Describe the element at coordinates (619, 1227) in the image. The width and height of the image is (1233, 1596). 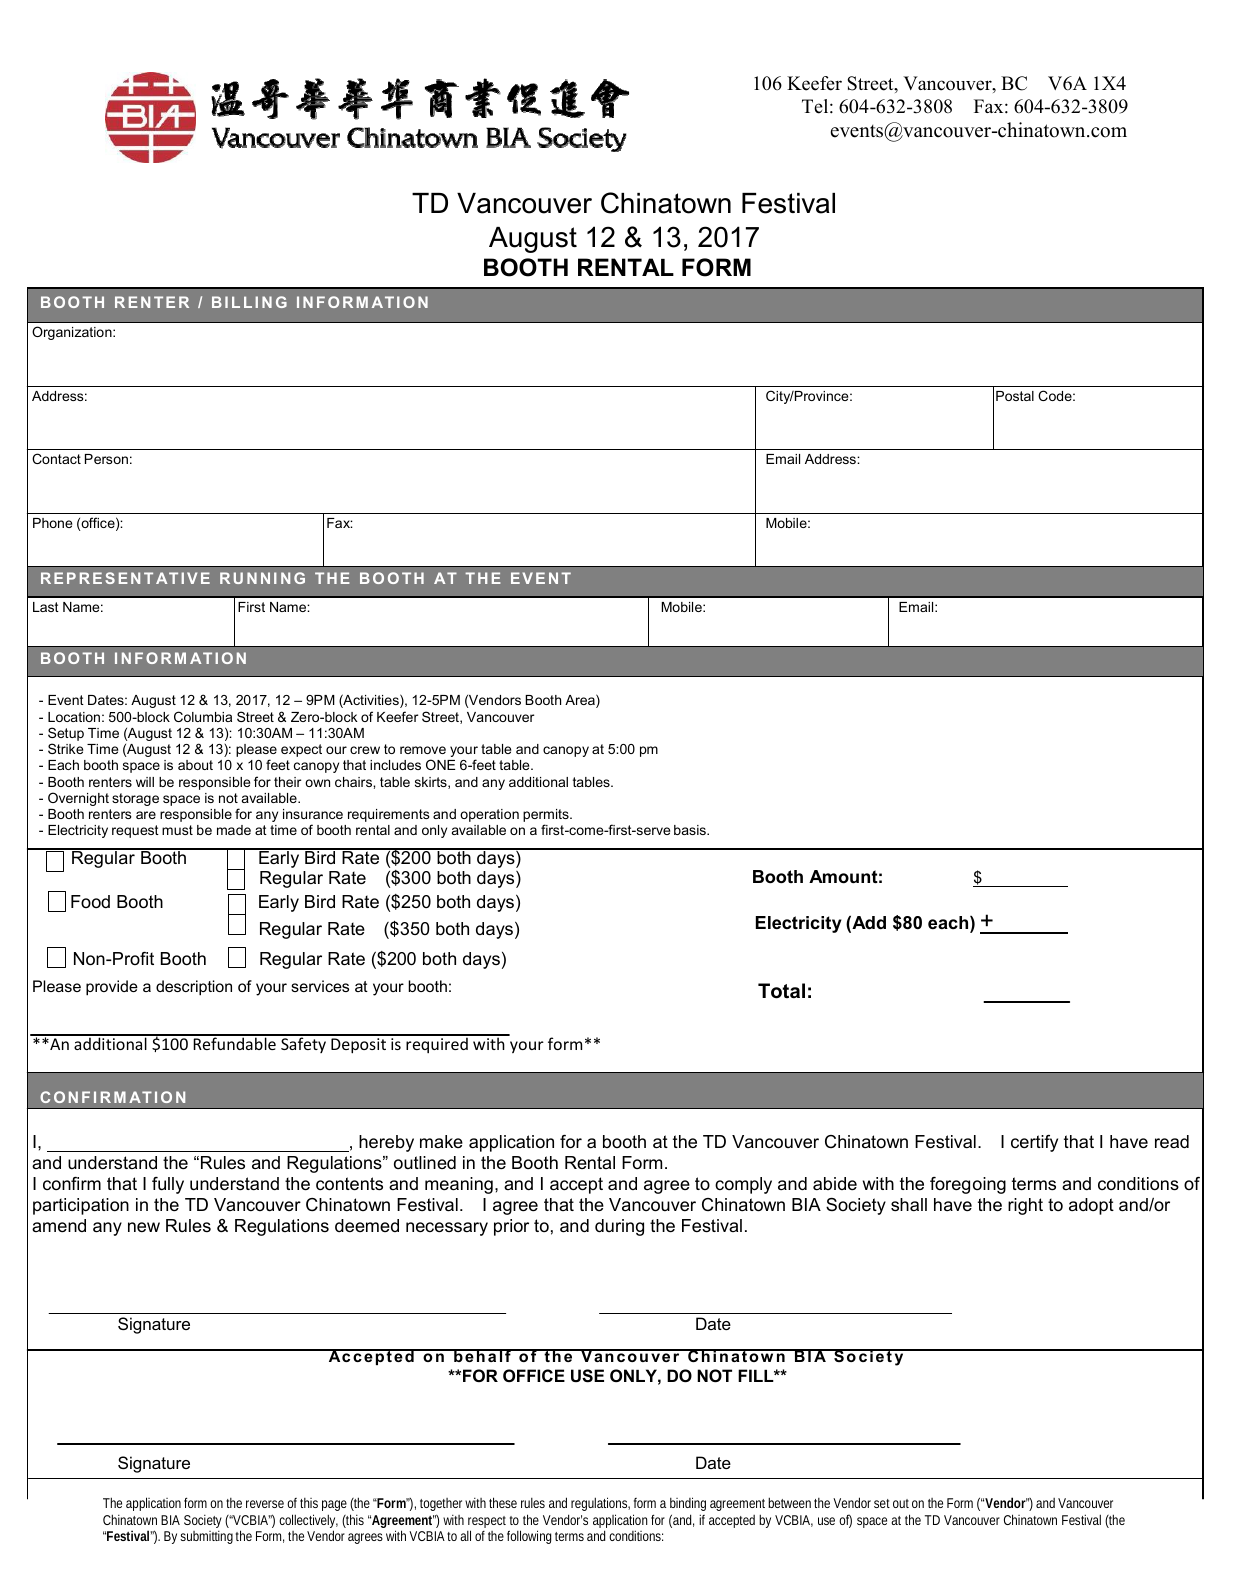
I see `during` at that location.
